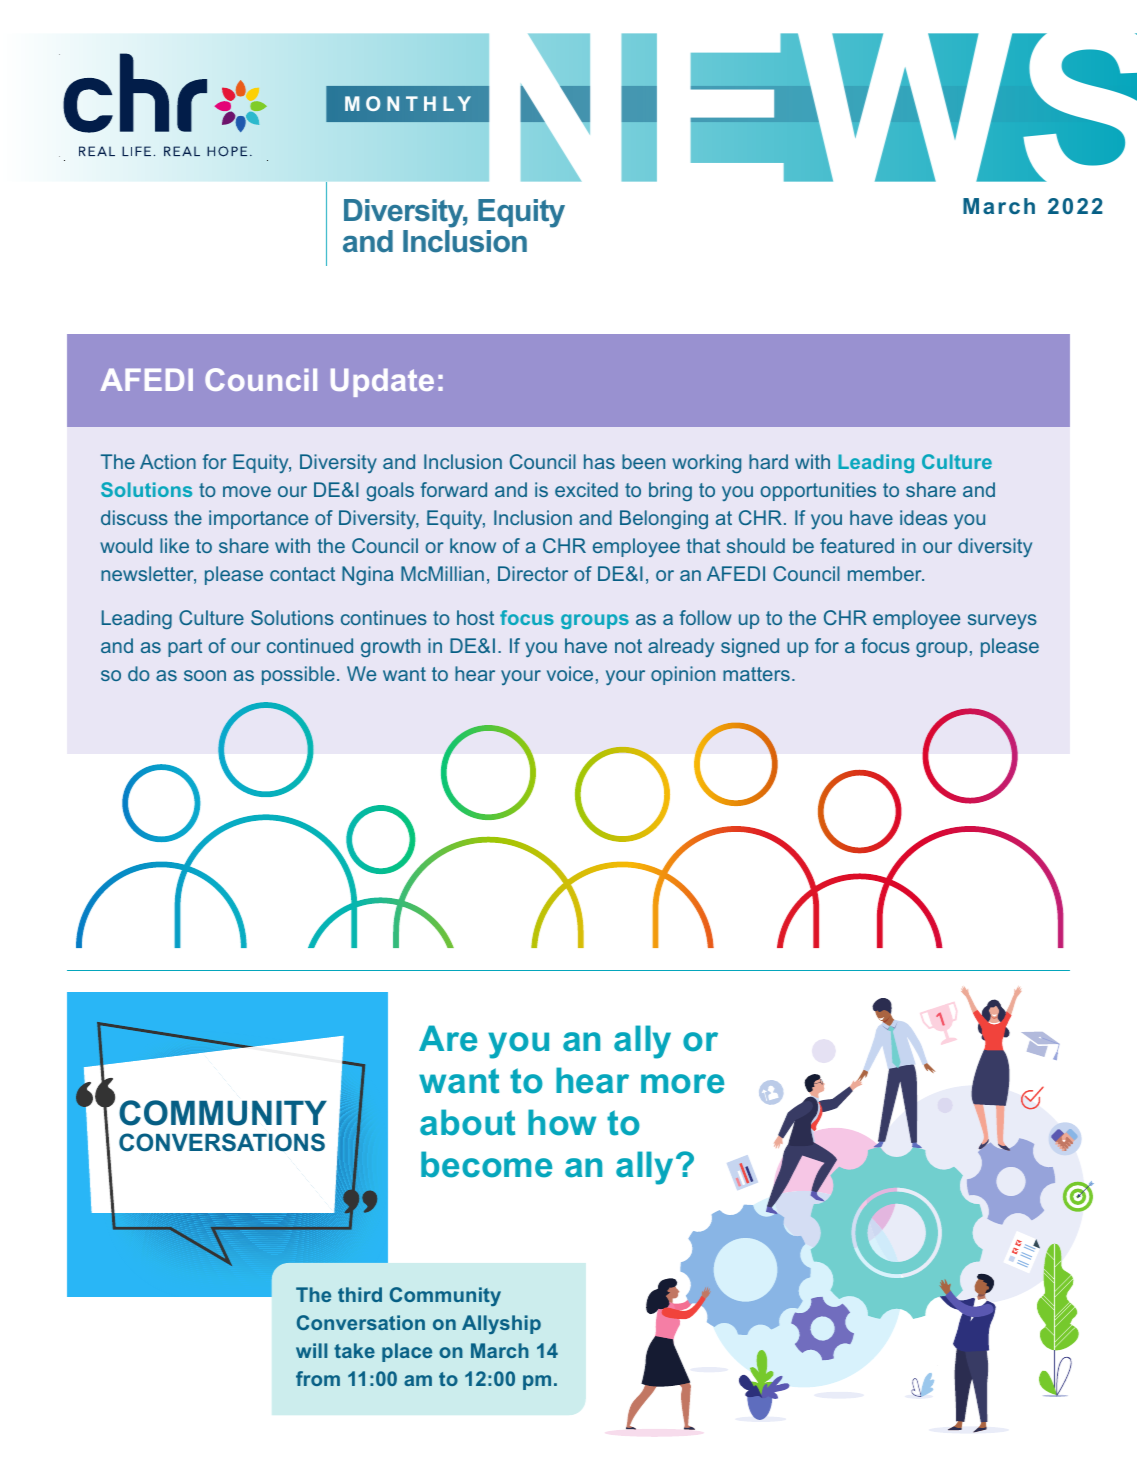 The image size is (1137, 1471). What do you see at coordinates (768, 461) in the image?
I see `hard` at bounding box center [768, 461].
